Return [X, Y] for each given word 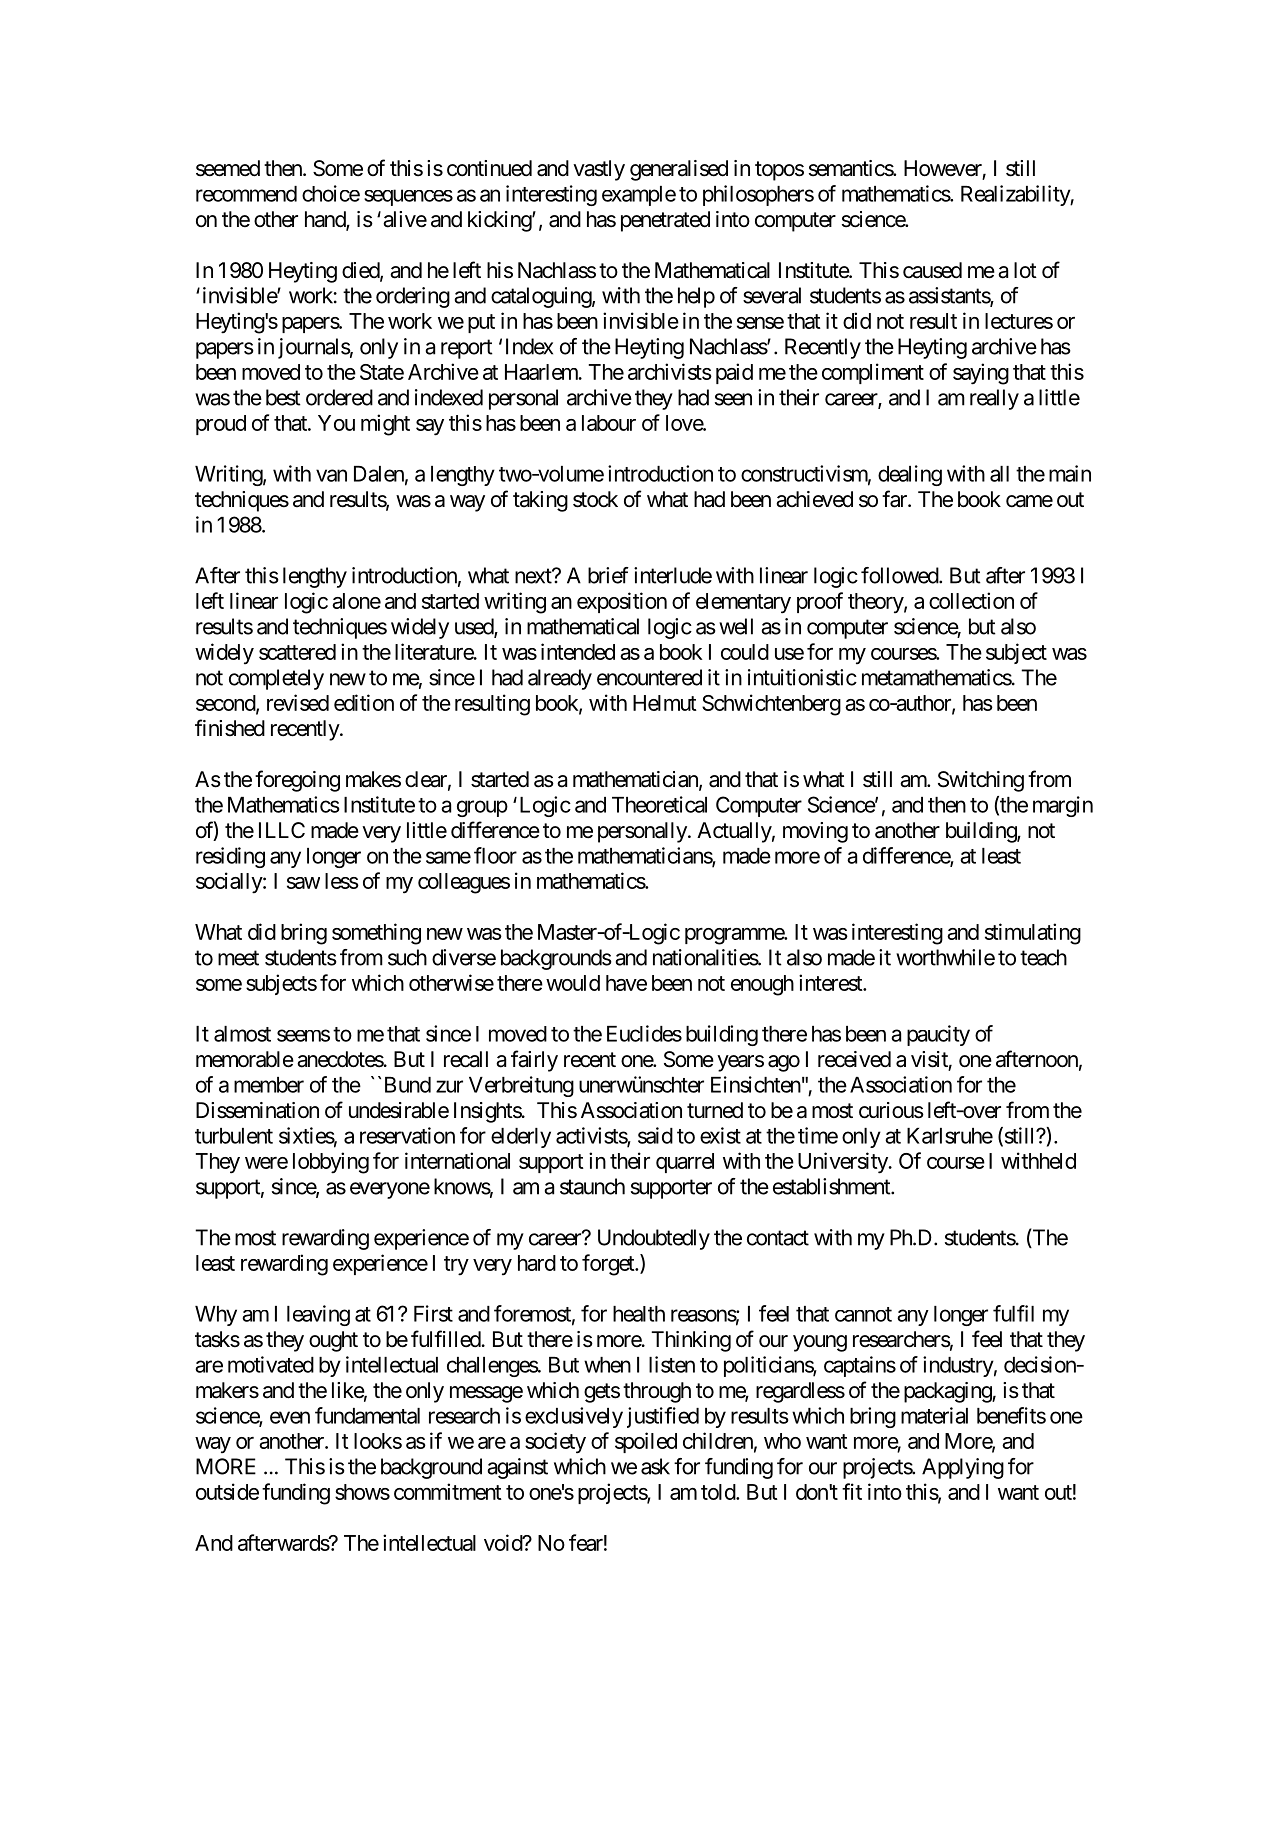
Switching [981, 781]
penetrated [665, 221]
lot [1025, 270]
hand [326, 220]
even [290, 1417]
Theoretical [659, 804]
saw [303, 883]
